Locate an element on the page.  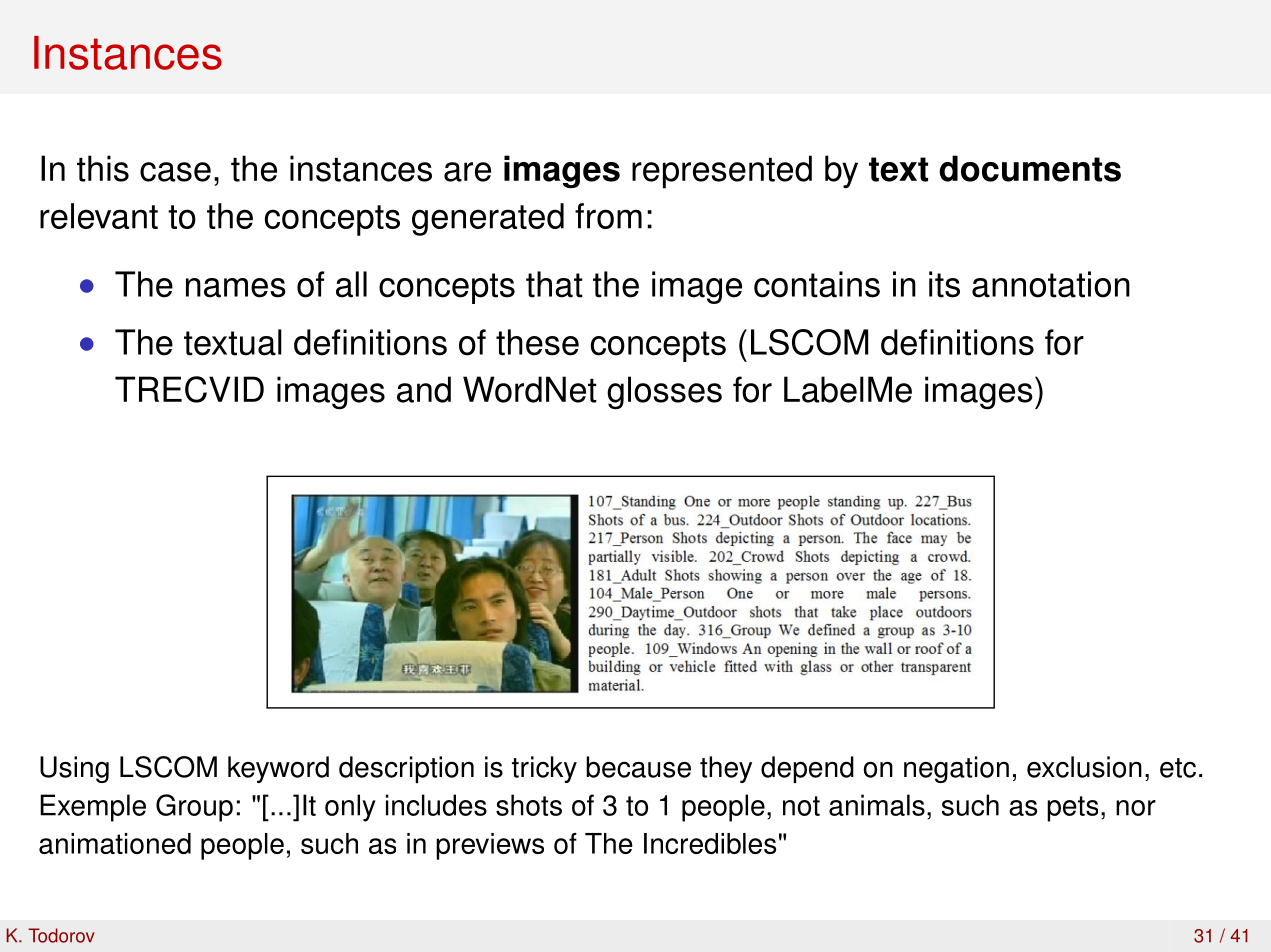
pets is located at coordinates (1072, 809).
